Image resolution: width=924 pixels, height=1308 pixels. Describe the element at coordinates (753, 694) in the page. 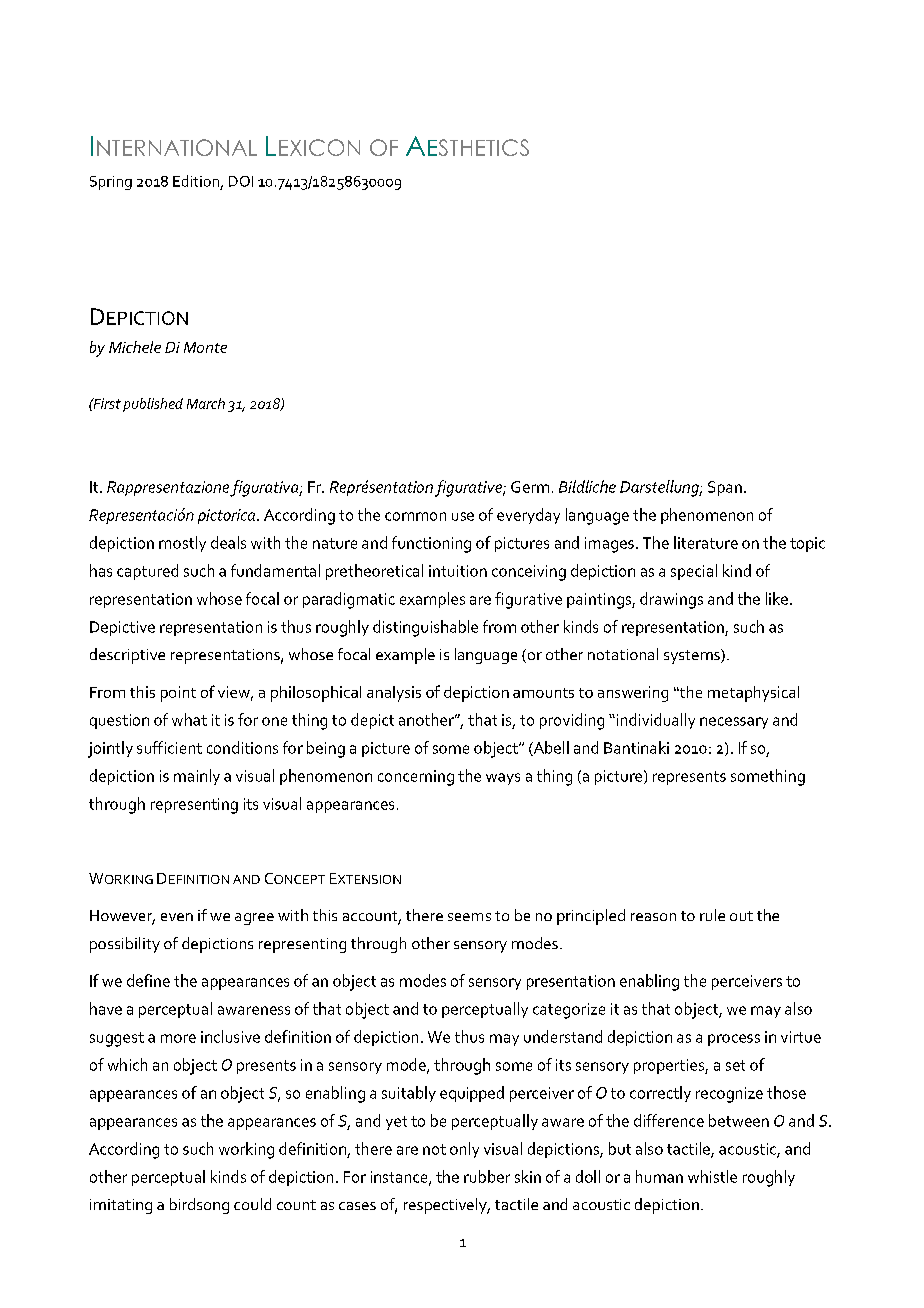

I see `metaphysical` at that location.
